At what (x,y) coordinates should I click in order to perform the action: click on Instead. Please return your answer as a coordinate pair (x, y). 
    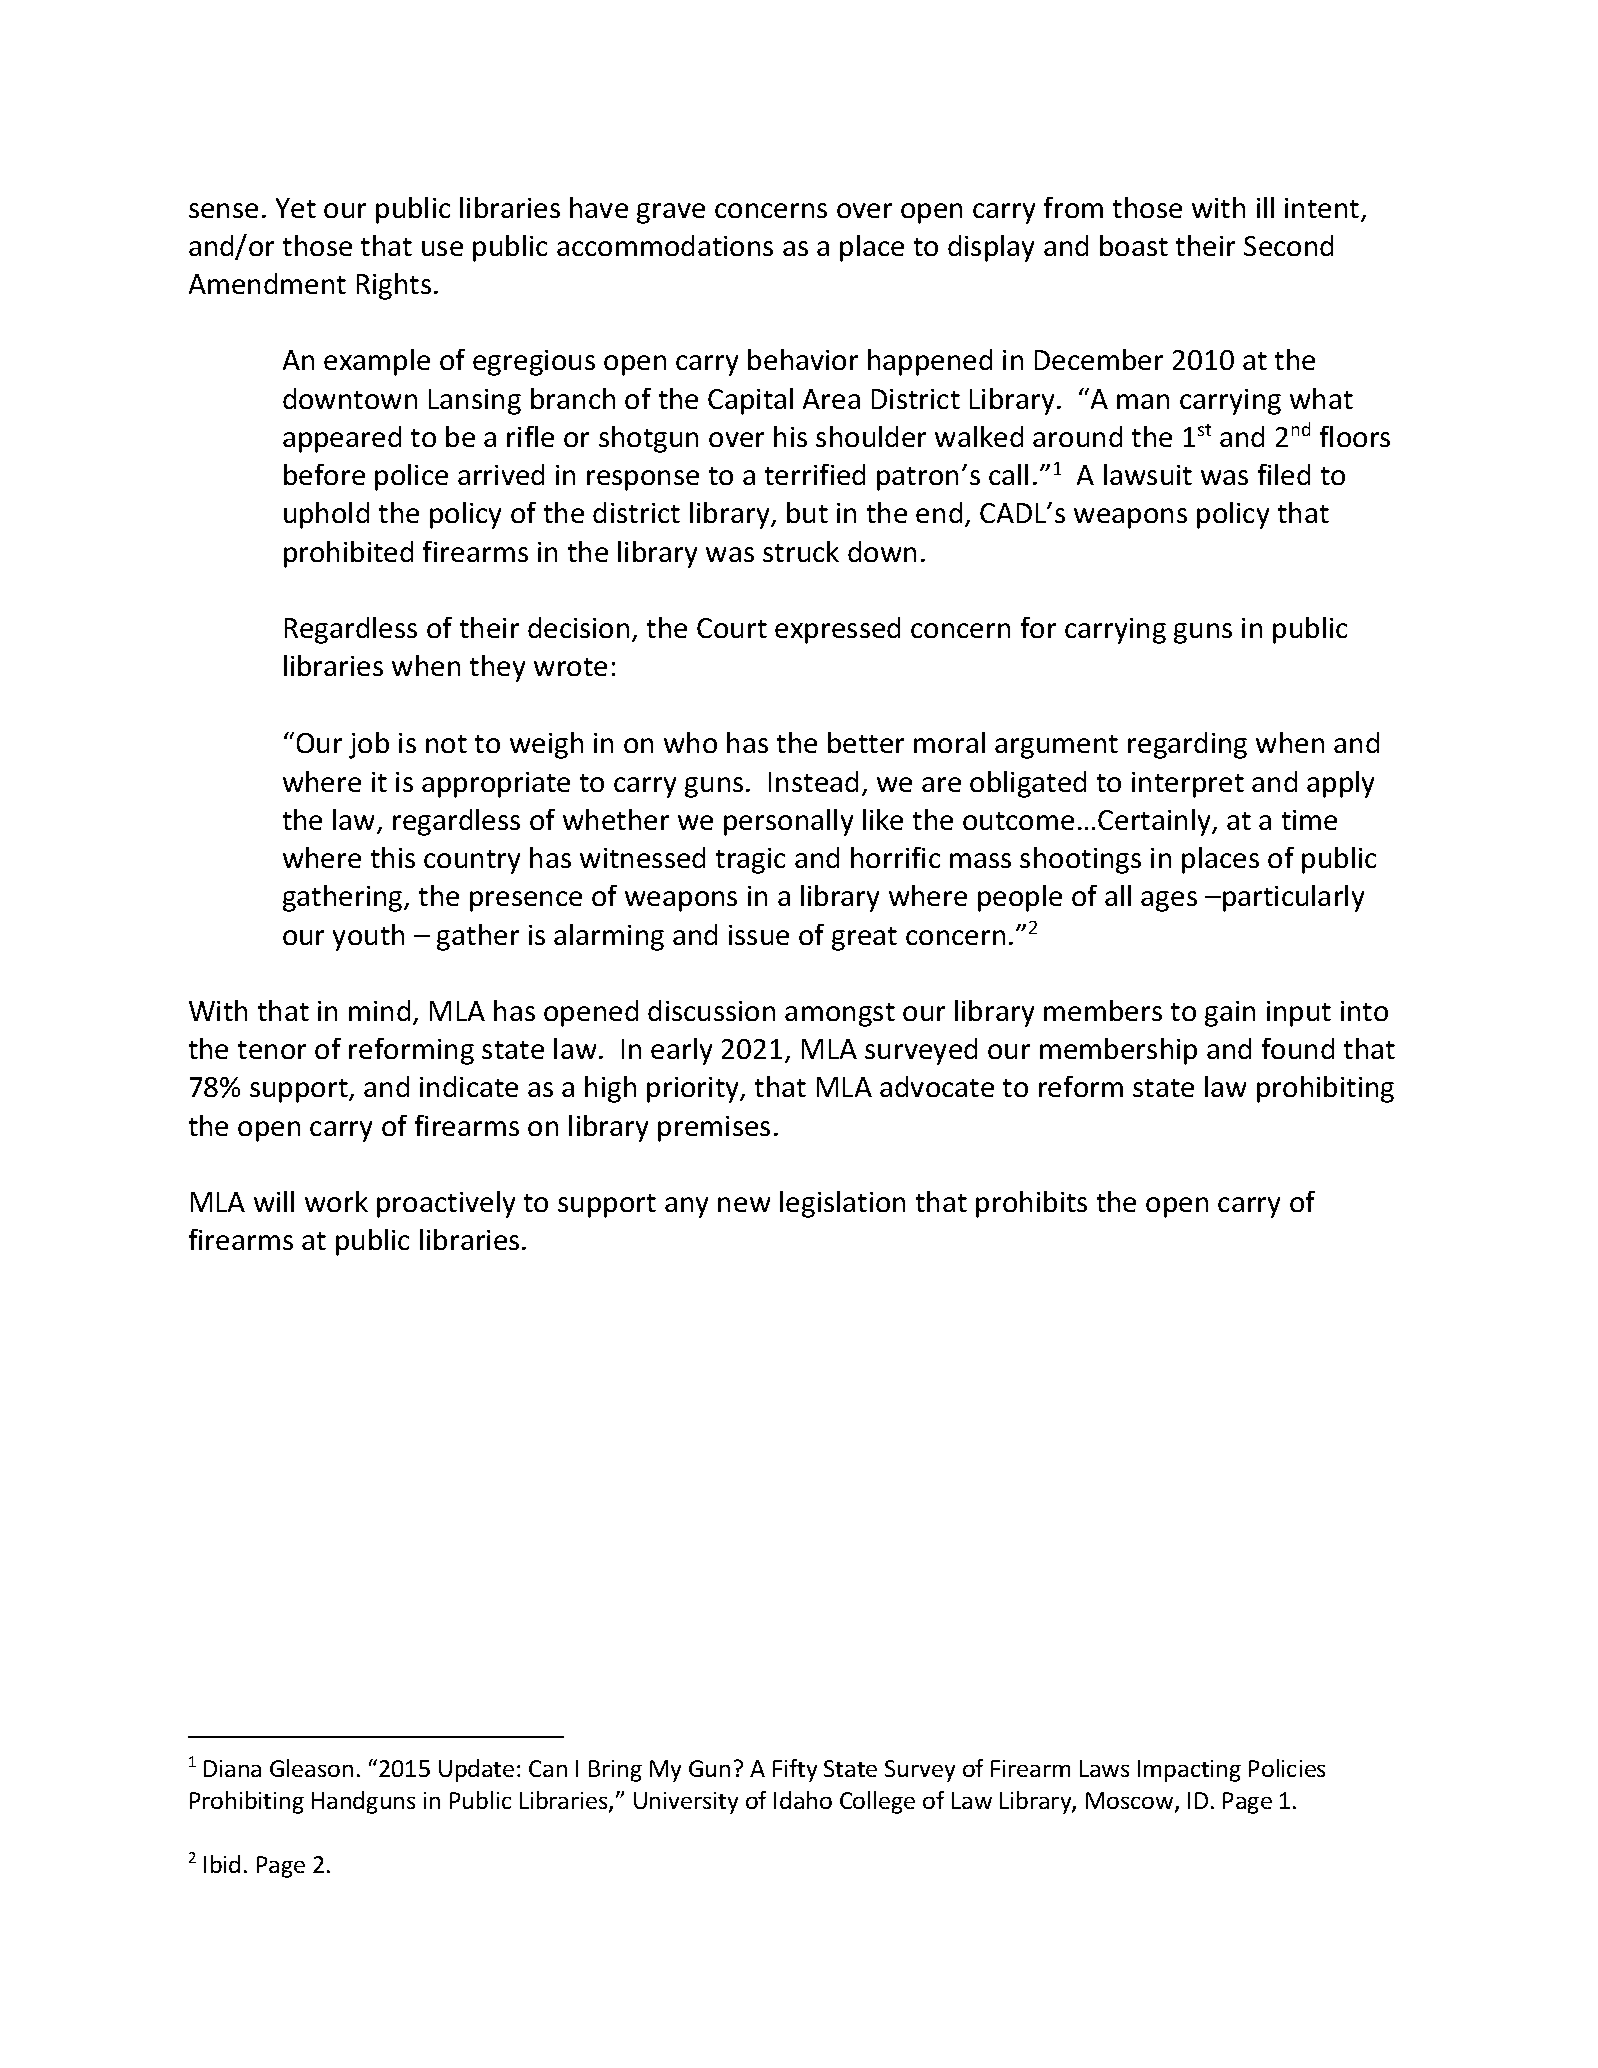
    Looking at the image, I should click on (813, 781).
